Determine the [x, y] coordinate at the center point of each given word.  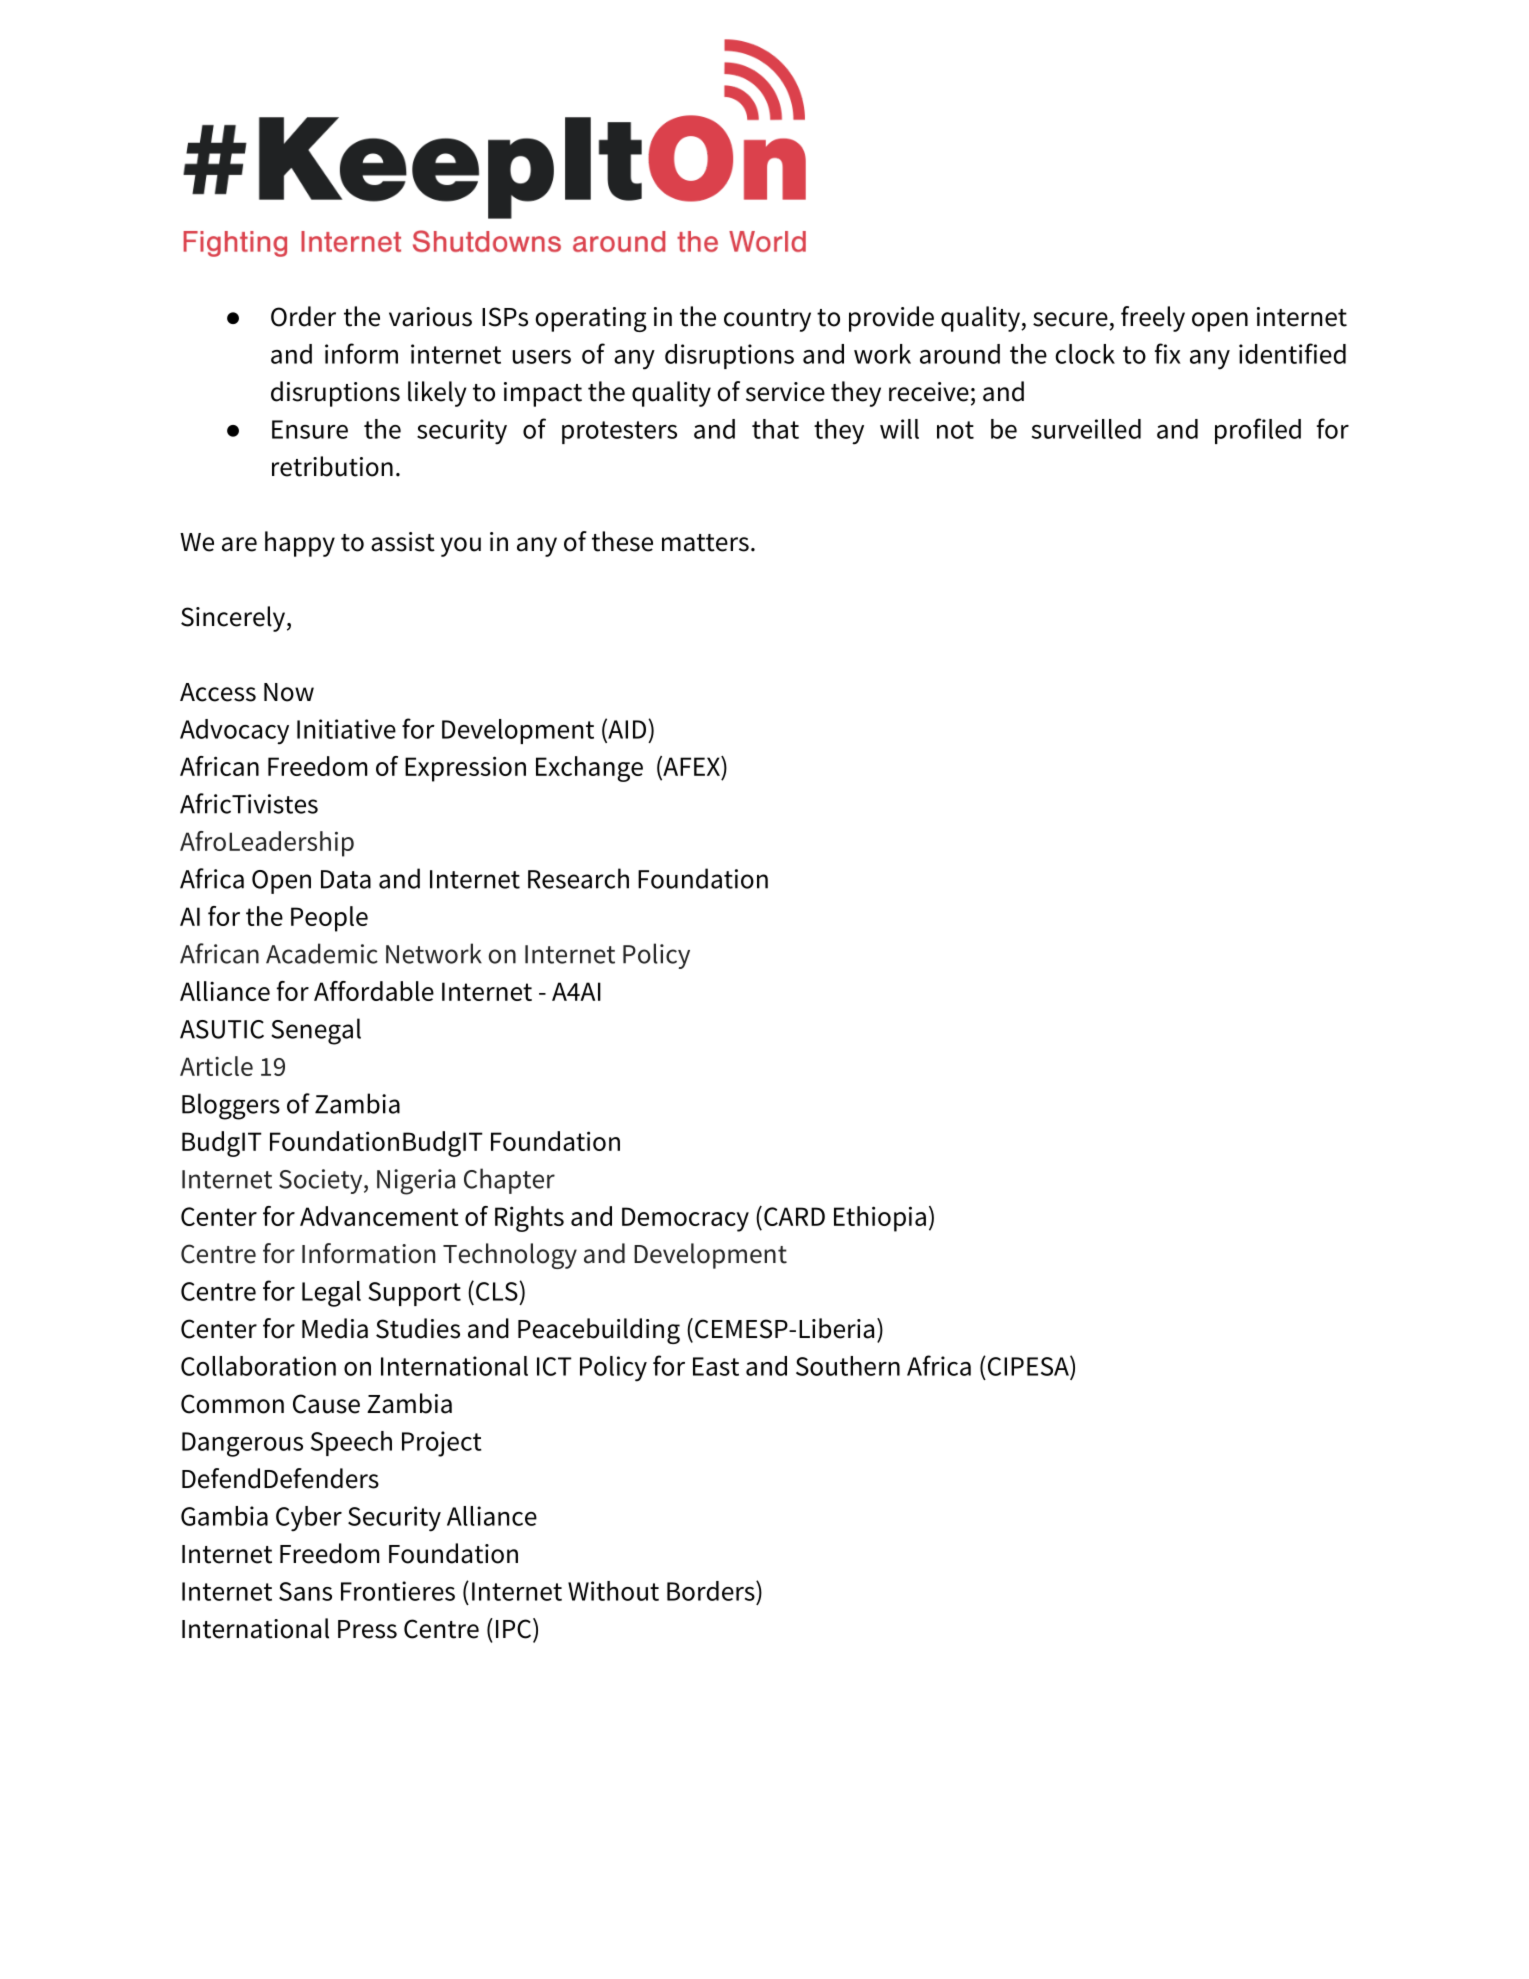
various [430, 317]
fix [1168, 353]
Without [613, 1591]
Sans [305, 1591]
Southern [848, 1366]
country [767, 320]
